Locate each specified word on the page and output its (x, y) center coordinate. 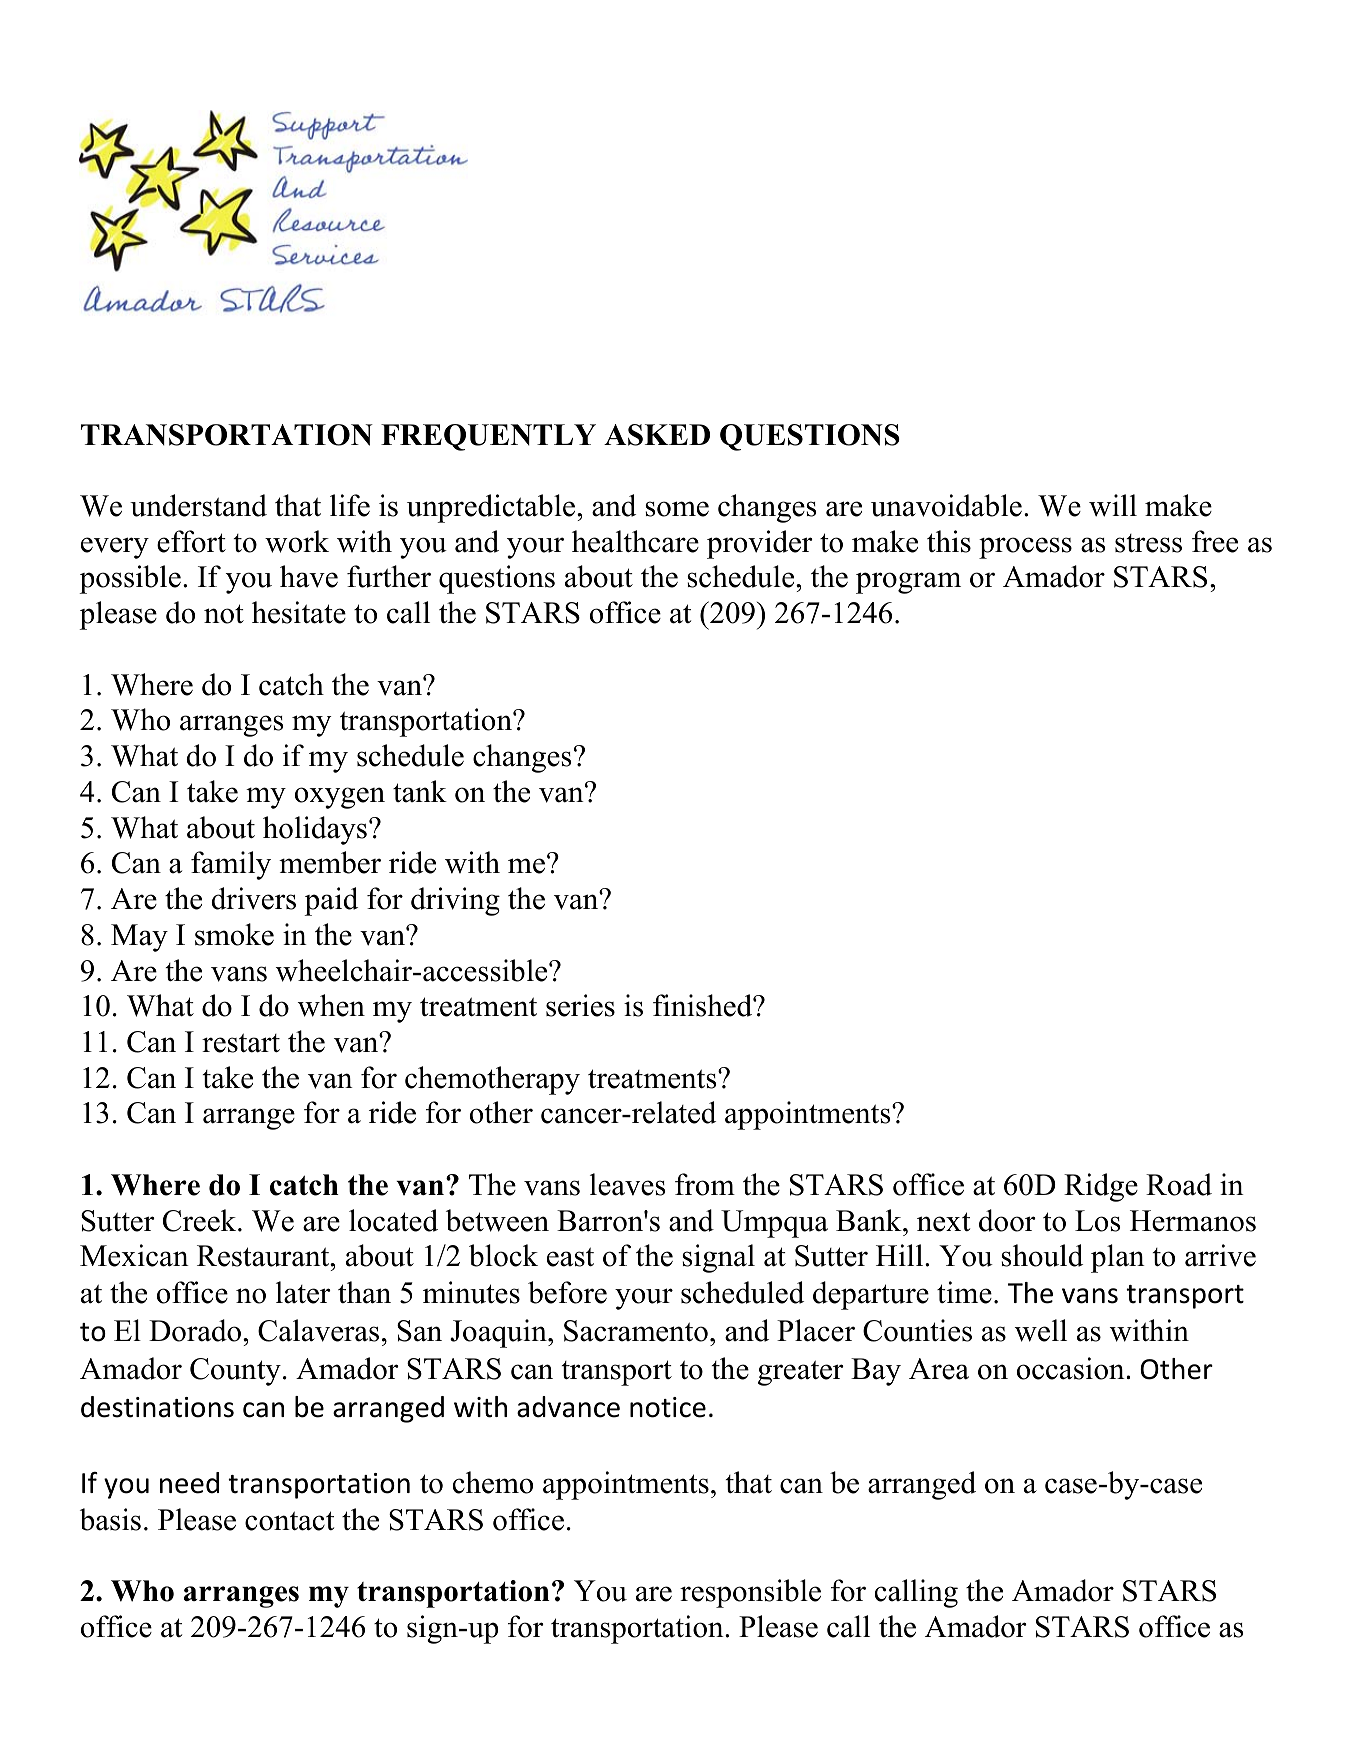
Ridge (1101, 1187)
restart (241, 1043)
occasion (1072, 1368)
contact (289, 1521)
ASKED (657, 435)
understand (198, 505)
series (580, 1005)
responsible (750, 1593)
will (1113, 505)
